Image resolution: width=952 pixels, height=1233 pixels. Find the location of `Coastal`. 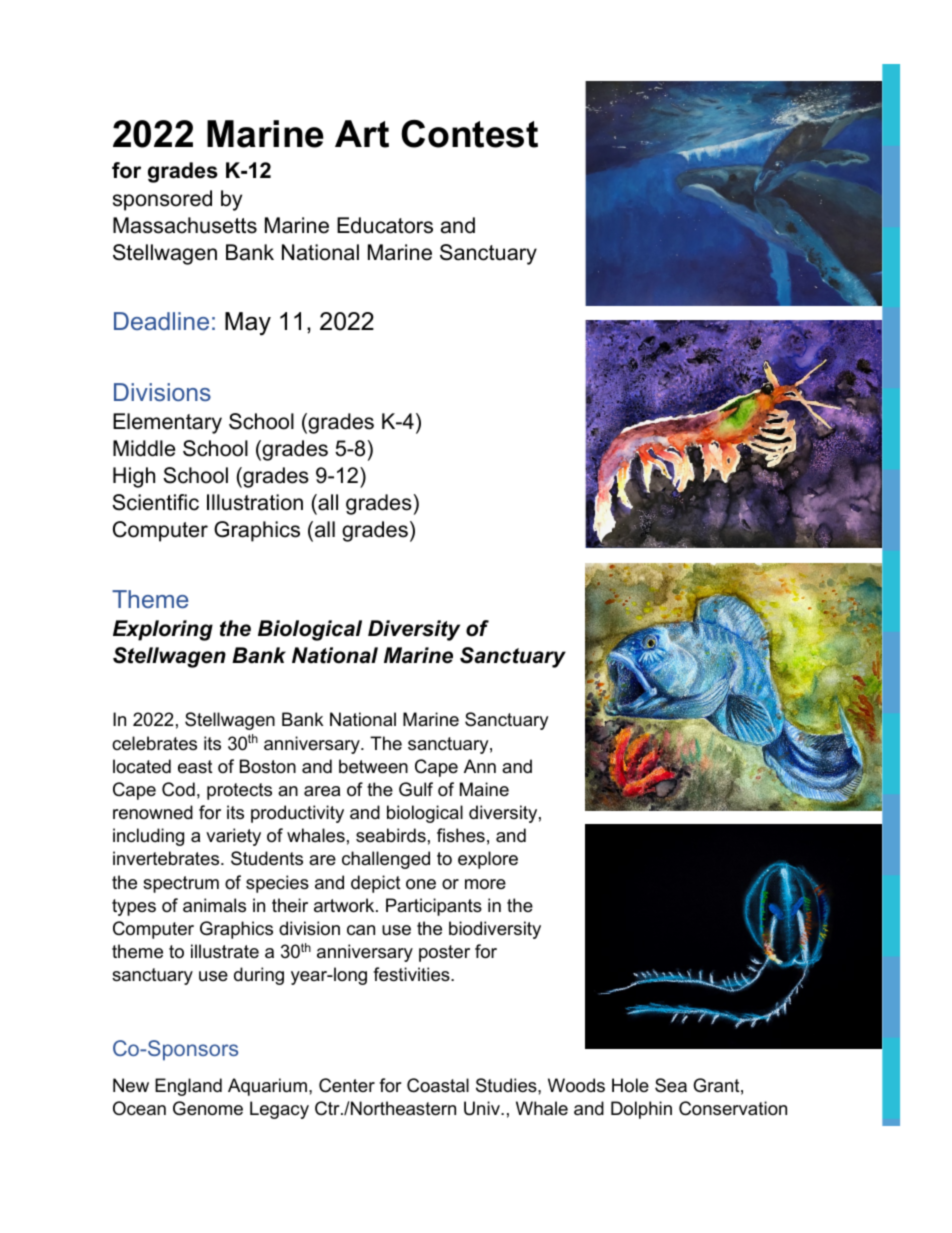

Coastal is located at coordinates (438, 1085).
